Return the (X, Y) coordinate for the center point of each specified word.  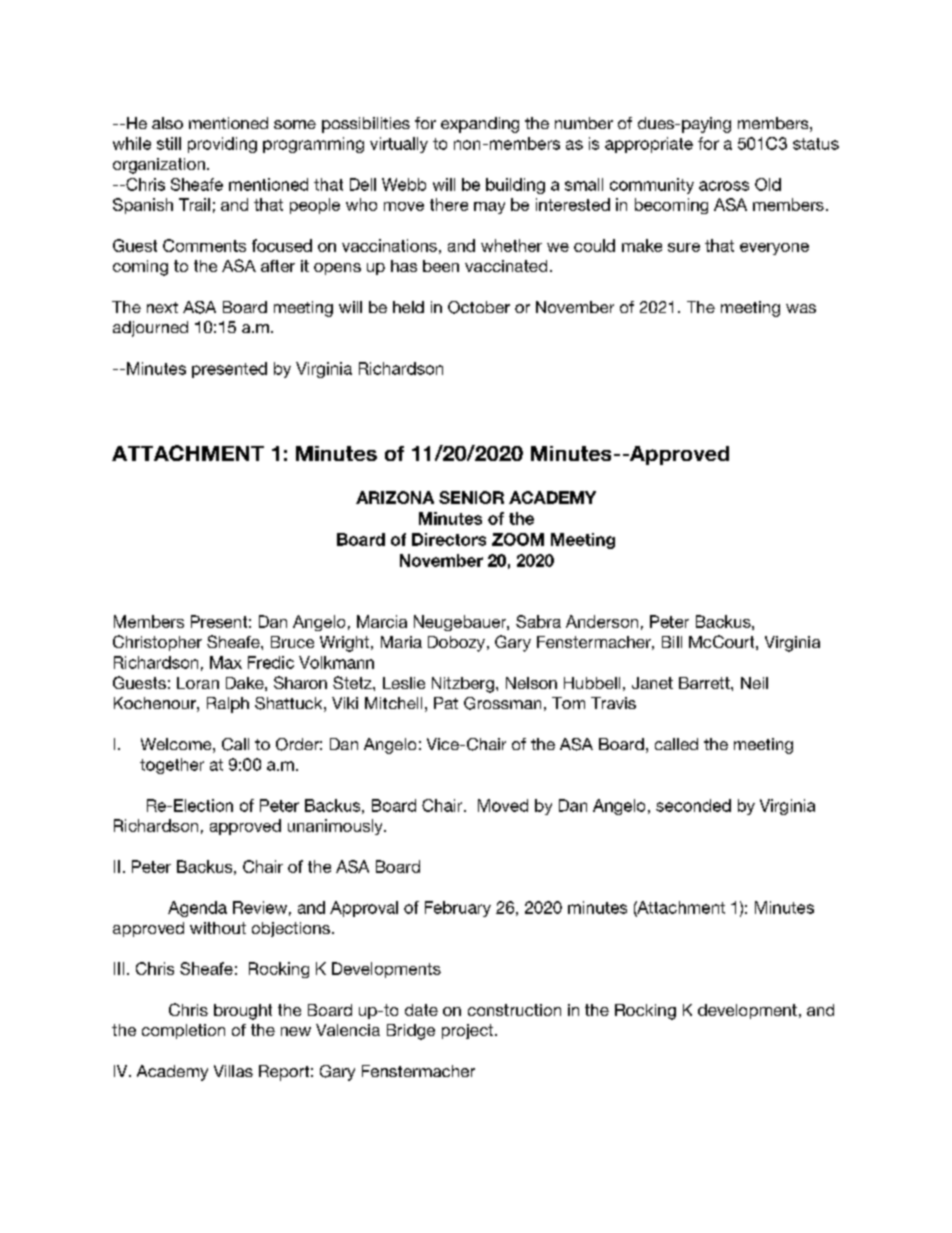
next (162, 307)
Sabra (538, 621)
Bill (672, 642)
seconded (693, 805)
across (724, 186)
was (801, 308)
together (172, 766)
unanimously (336, 827)
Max (226, 662)
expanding (480, 125)
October (479, 307)
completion (183, 1031)
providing (222, 145)
